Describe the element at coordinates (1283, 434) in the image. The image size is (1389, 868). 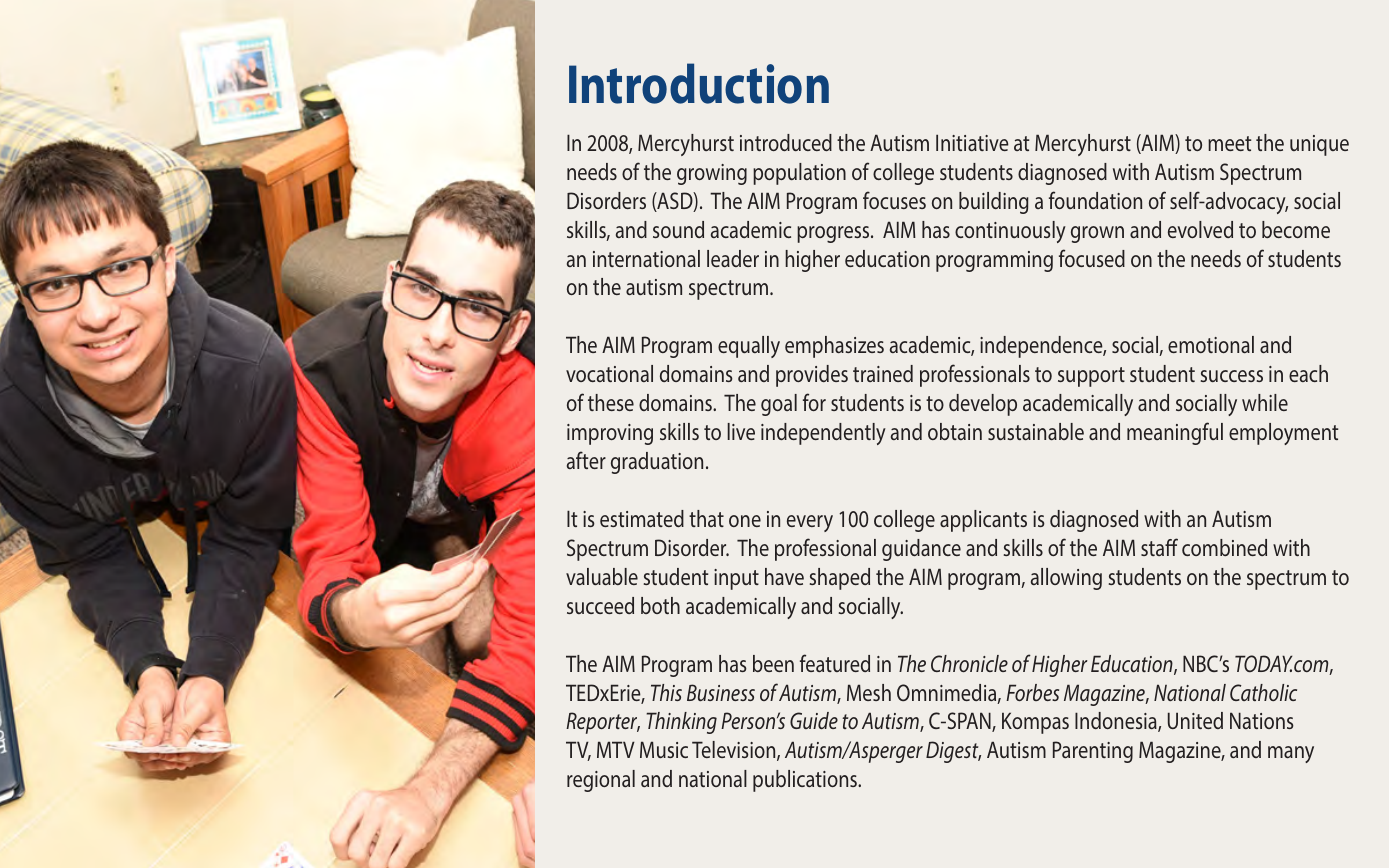
I see `employment` at that location.
